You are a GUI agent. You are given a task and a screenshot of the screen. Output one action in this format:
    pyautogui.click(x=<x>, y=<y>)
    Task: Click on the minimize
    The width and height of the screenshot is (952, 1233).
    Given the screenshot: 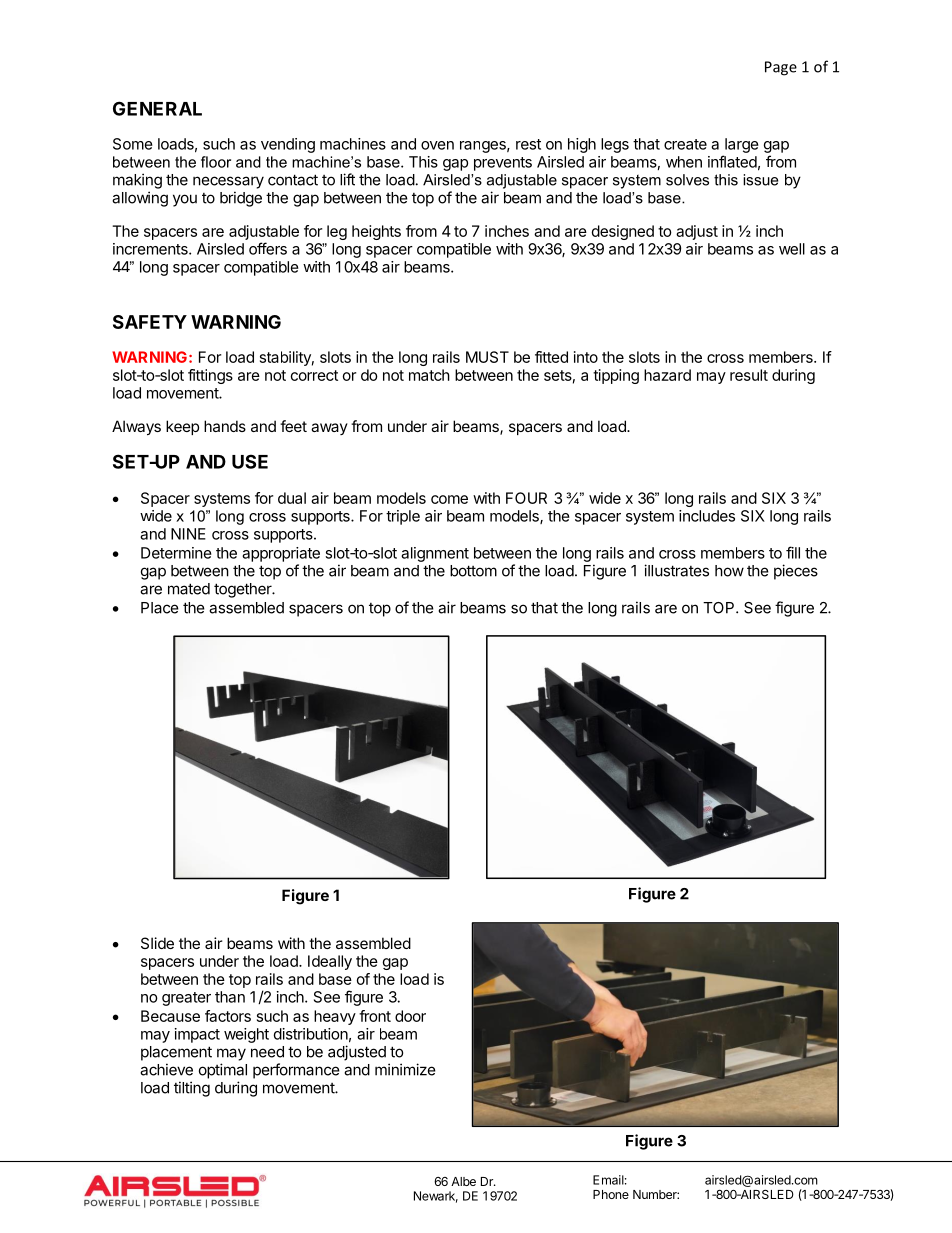 What is the action you would take?
    pyautogui.click(x=405, y=1069)
